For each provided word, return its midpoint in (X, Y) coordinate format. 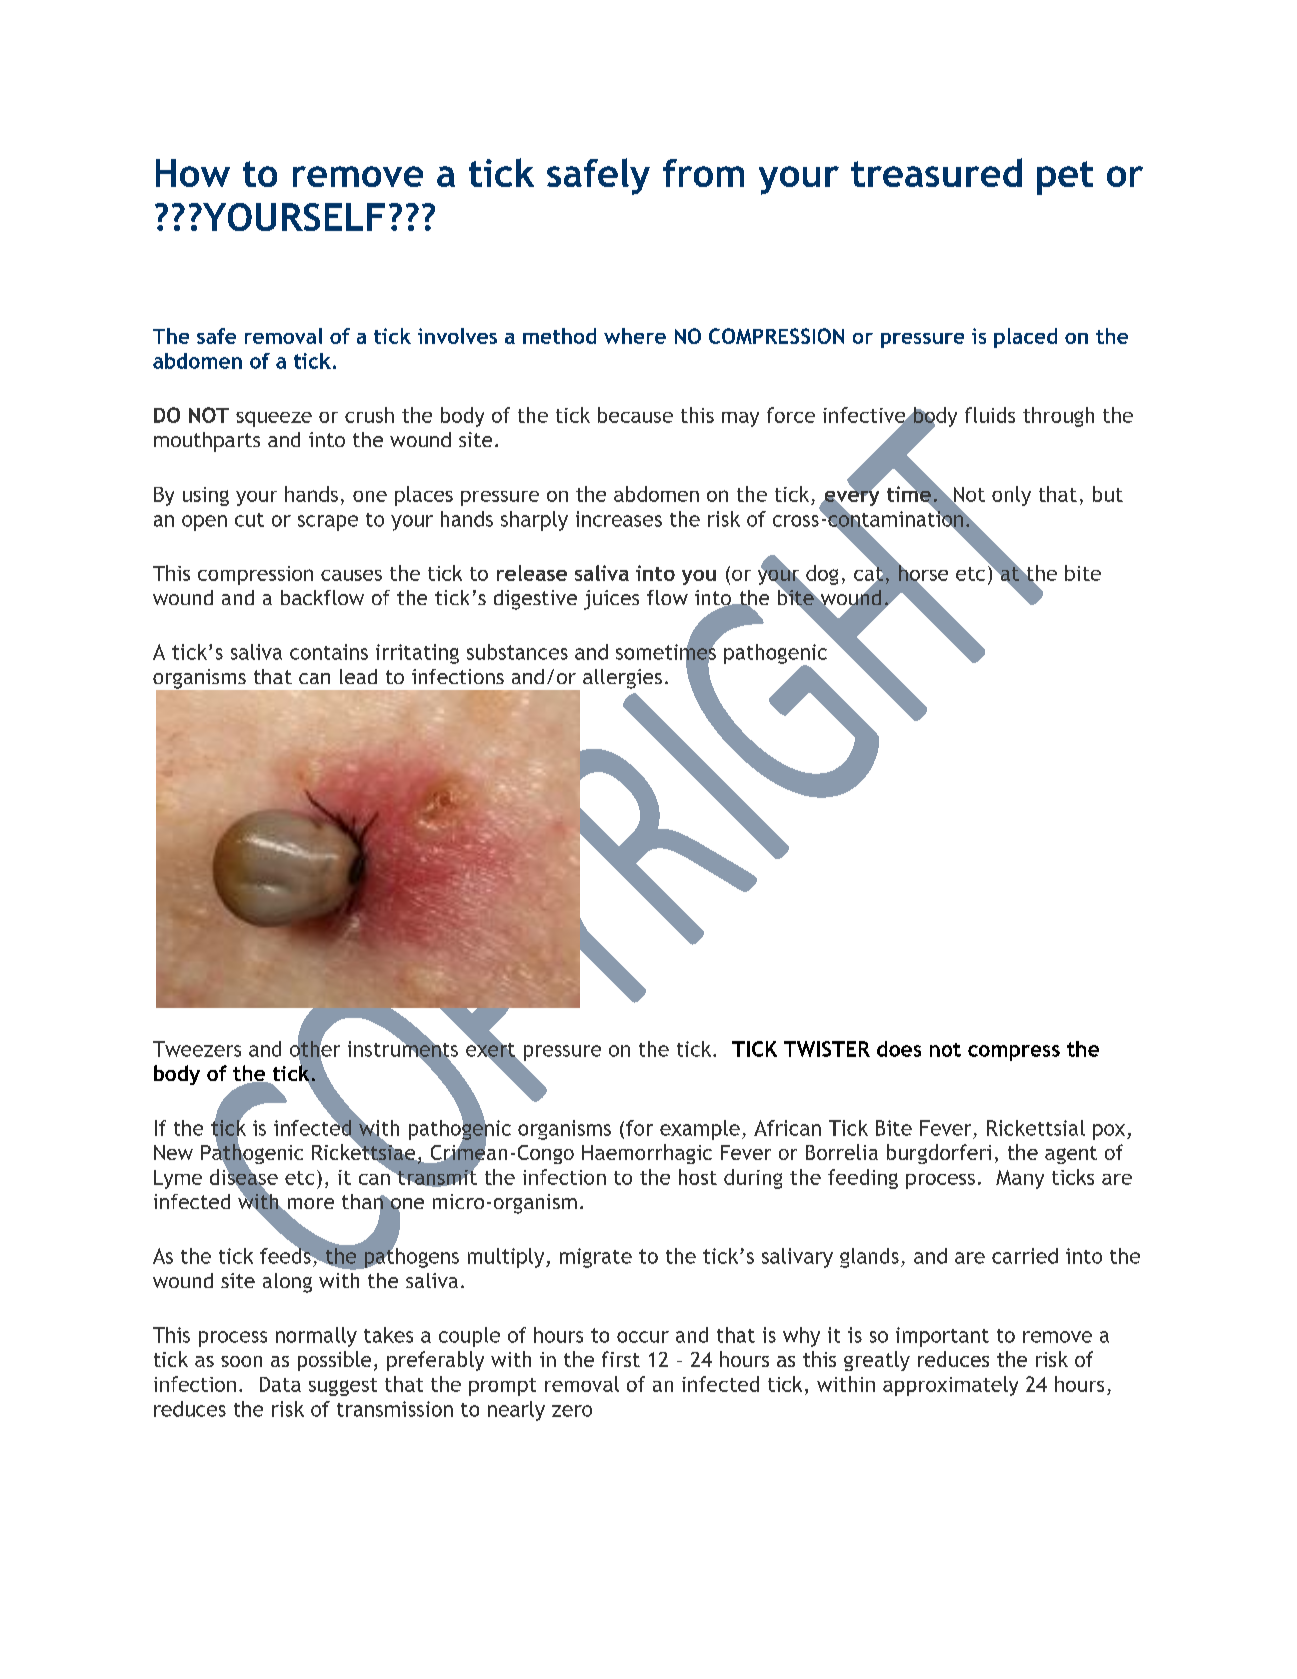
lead (358, 676)
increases (619, 519)
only (1011, 496)
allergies (622, 679)
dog (821, 576)
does (899, 1049)
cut (249, 520)
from (703, 173)
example (700, 1130)
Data (280, 1384)
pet (1065, 178)
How (193, 173)
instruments (403, 1049)
